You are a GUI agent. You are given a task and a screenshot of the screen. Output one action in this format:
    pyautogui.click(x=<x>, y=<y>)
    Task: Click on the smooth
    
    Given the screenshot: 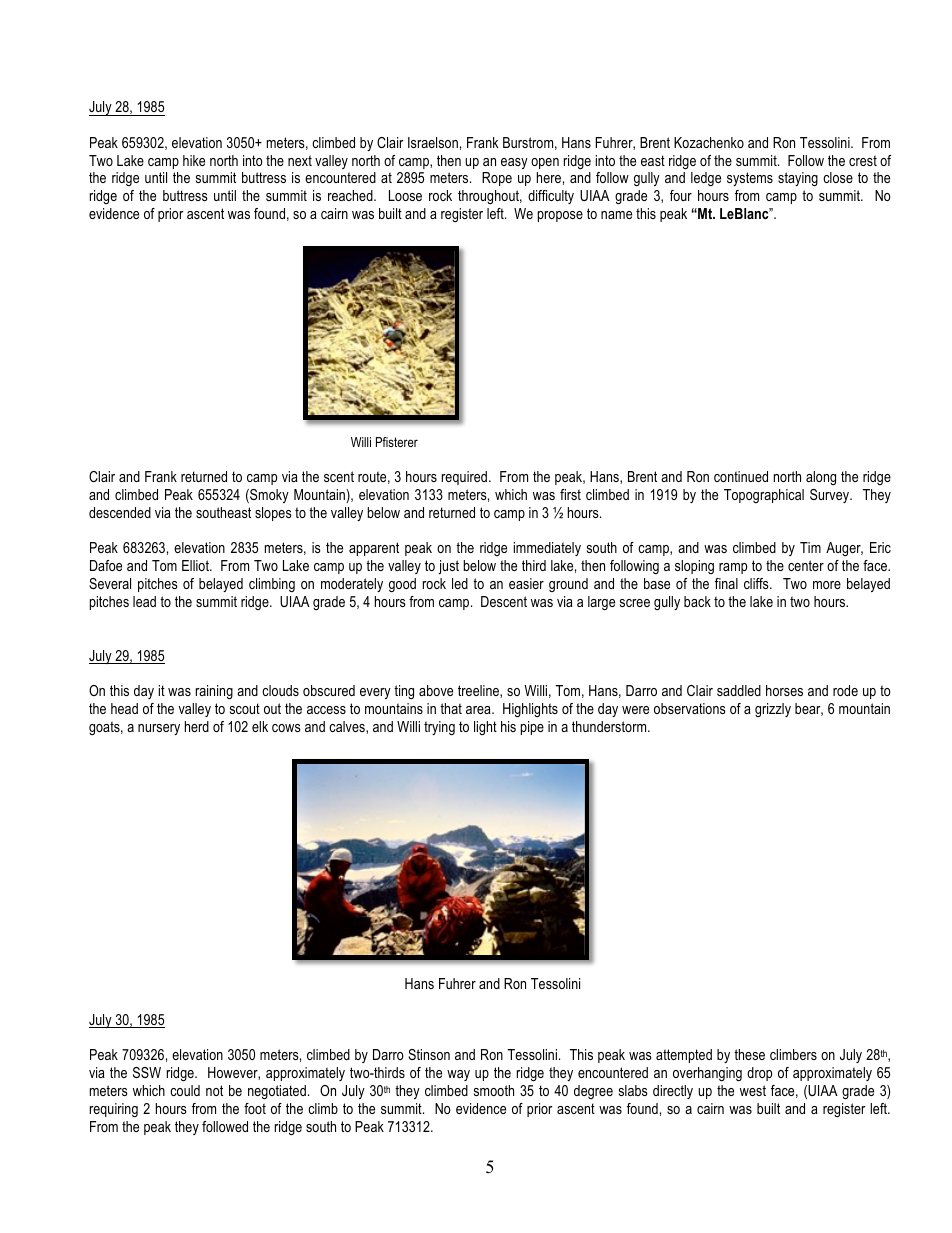 What is the action you would take?
    pyautogui.click(x=494, y=1090)
